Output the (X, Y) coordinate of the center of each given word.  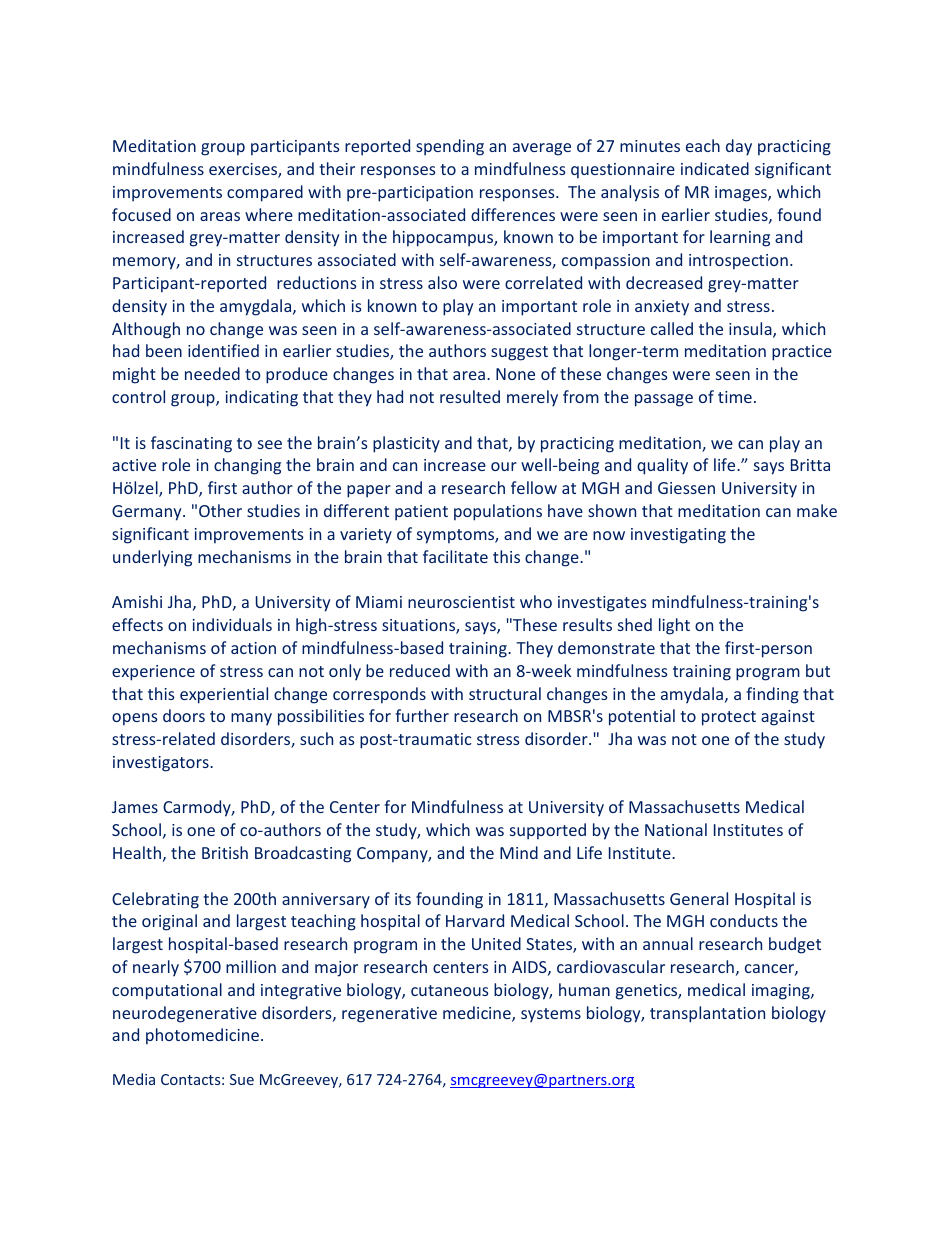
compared (265, 193)
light (674, 626)
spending (450, 147)
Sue (242, 1079)
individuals (232, 624)
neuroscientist (461, 602)
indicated (715, 168)
